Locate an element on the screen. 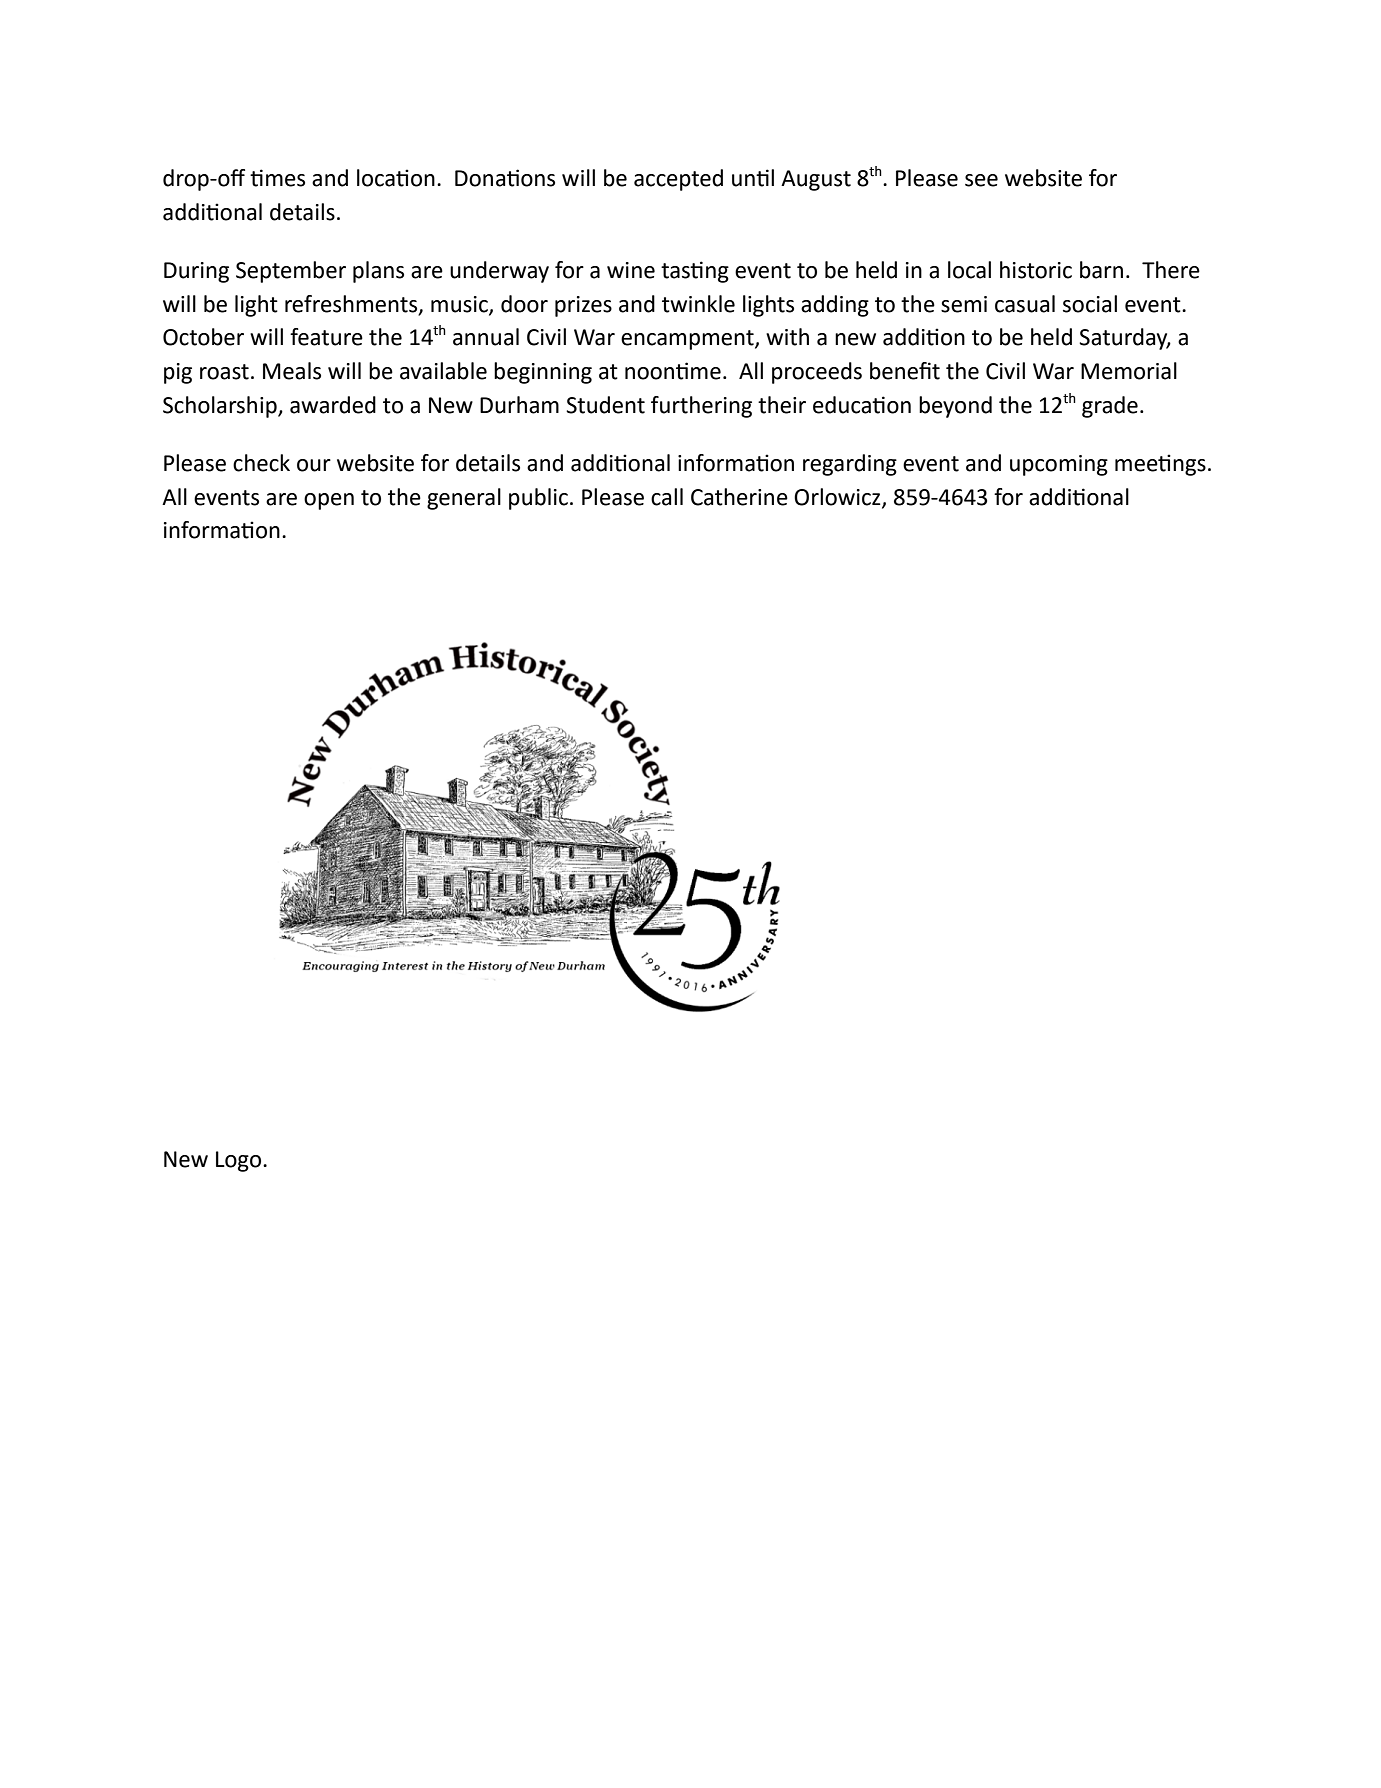 The width and height of the screenshot is (1381, 1788). Catherine is located at coordinates (739, 497).
